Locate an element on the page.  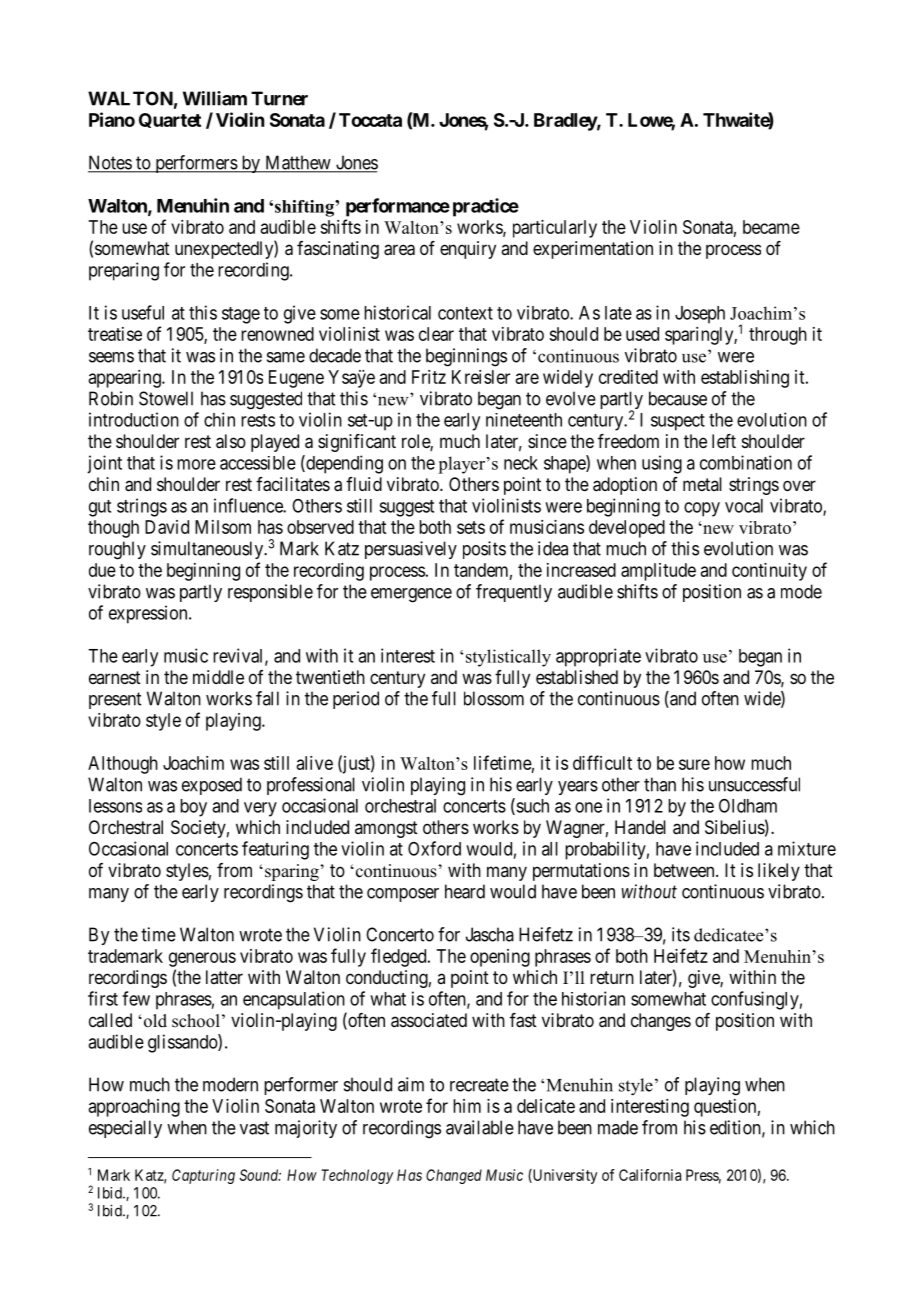
Fritz is located at coordinates (429, 377).
